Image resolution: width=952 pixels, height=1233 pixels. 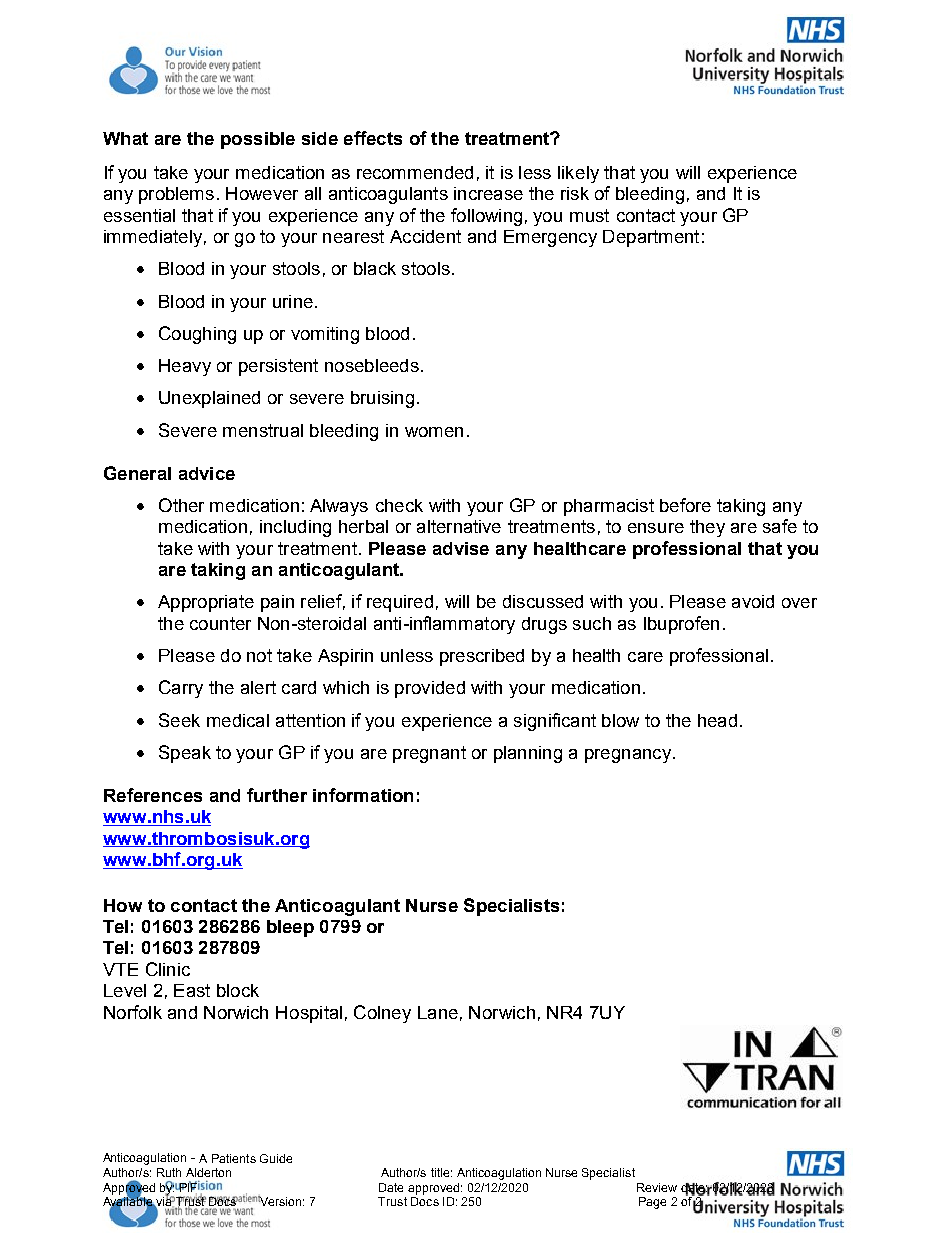 What do you see at coordinates (181, 689) in the screenshot?
I see `Carry` at bounding box center [181, 689].
